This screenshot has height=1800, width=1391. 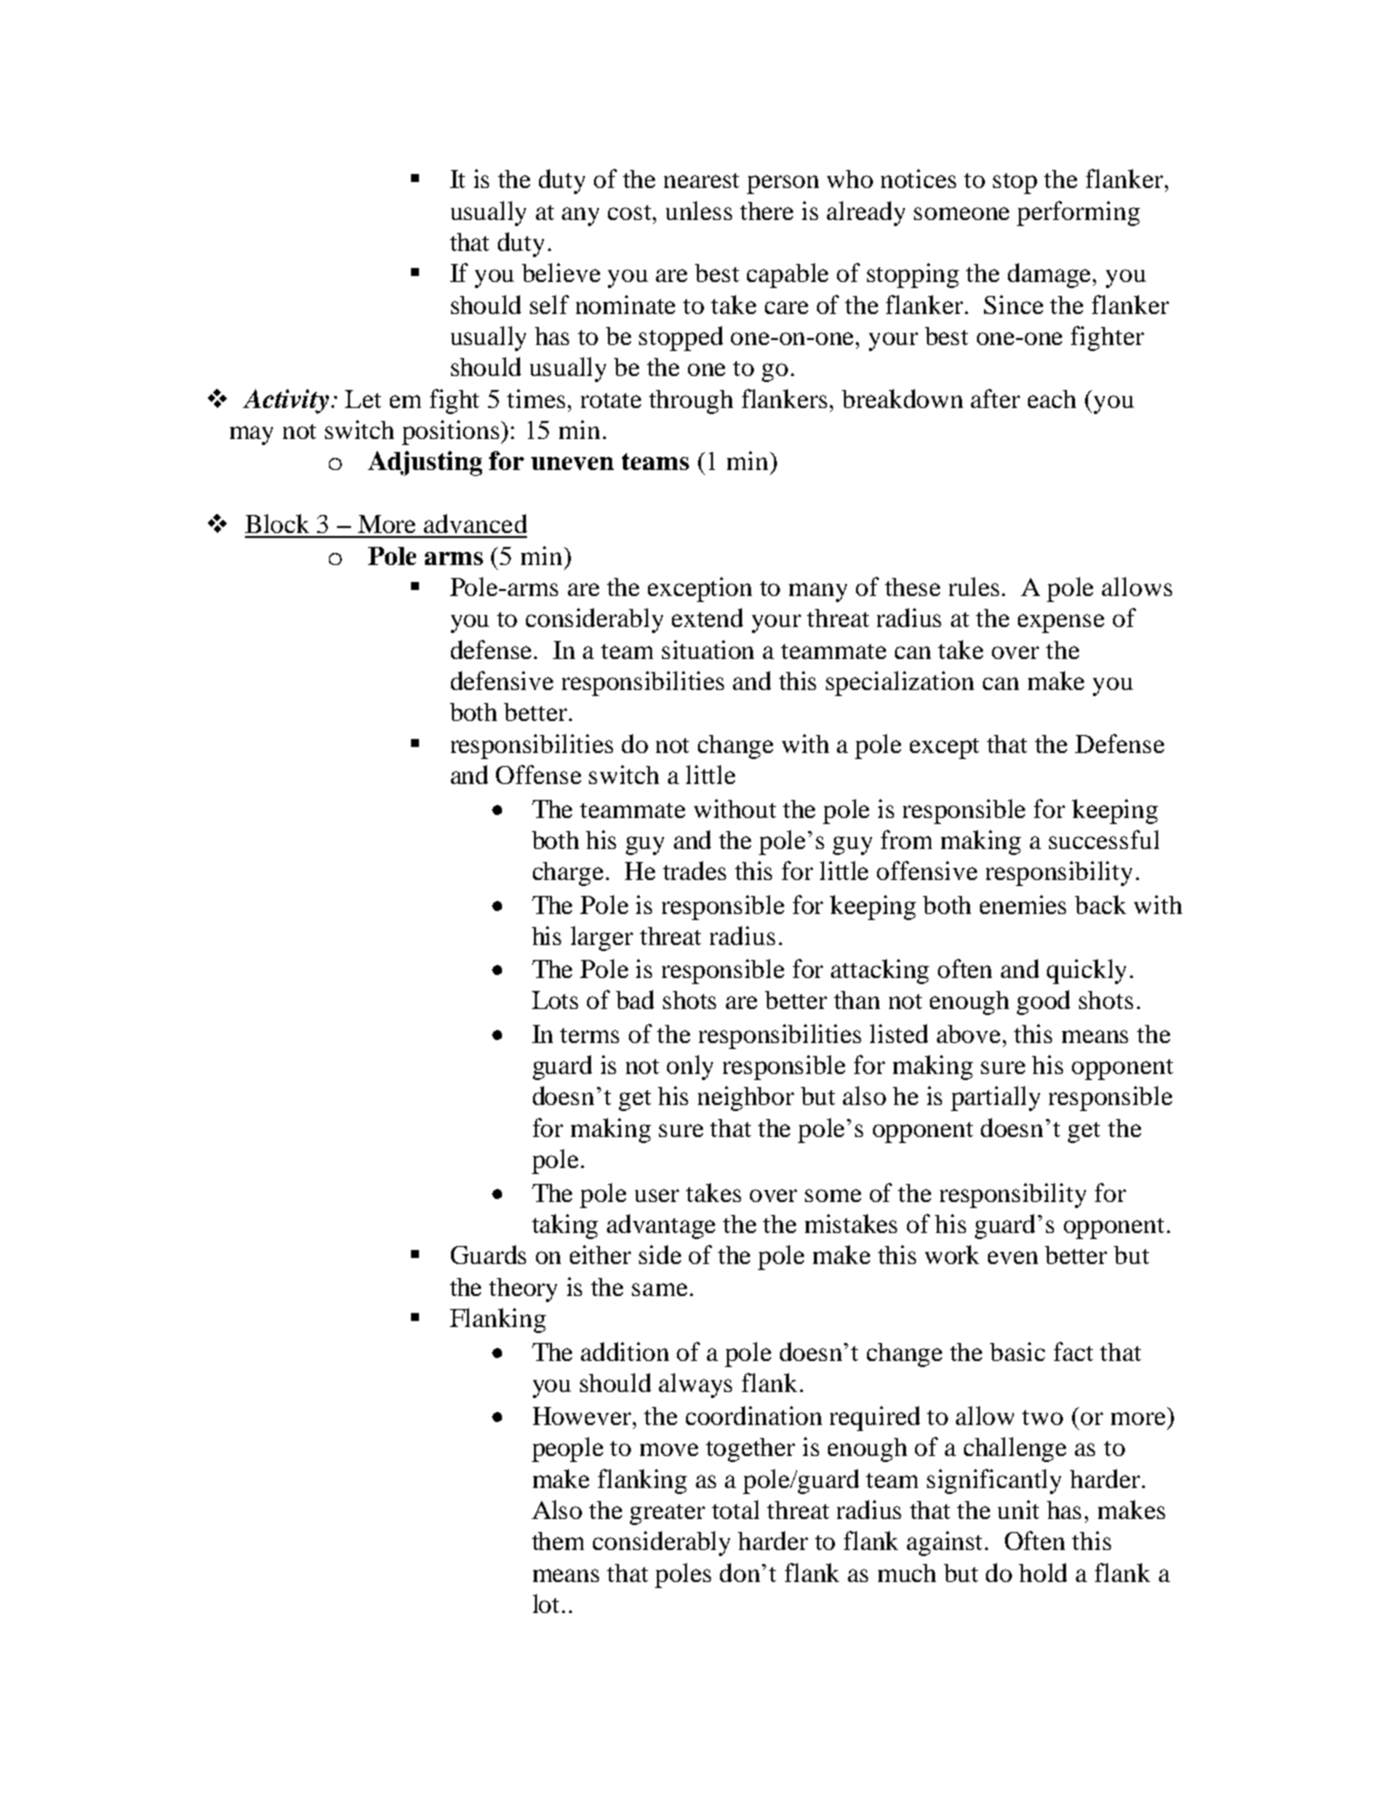 What do you see at coordinates (555, 1000) in the screenshot?
I see `Lots` at bounding box center [555, 1000].
